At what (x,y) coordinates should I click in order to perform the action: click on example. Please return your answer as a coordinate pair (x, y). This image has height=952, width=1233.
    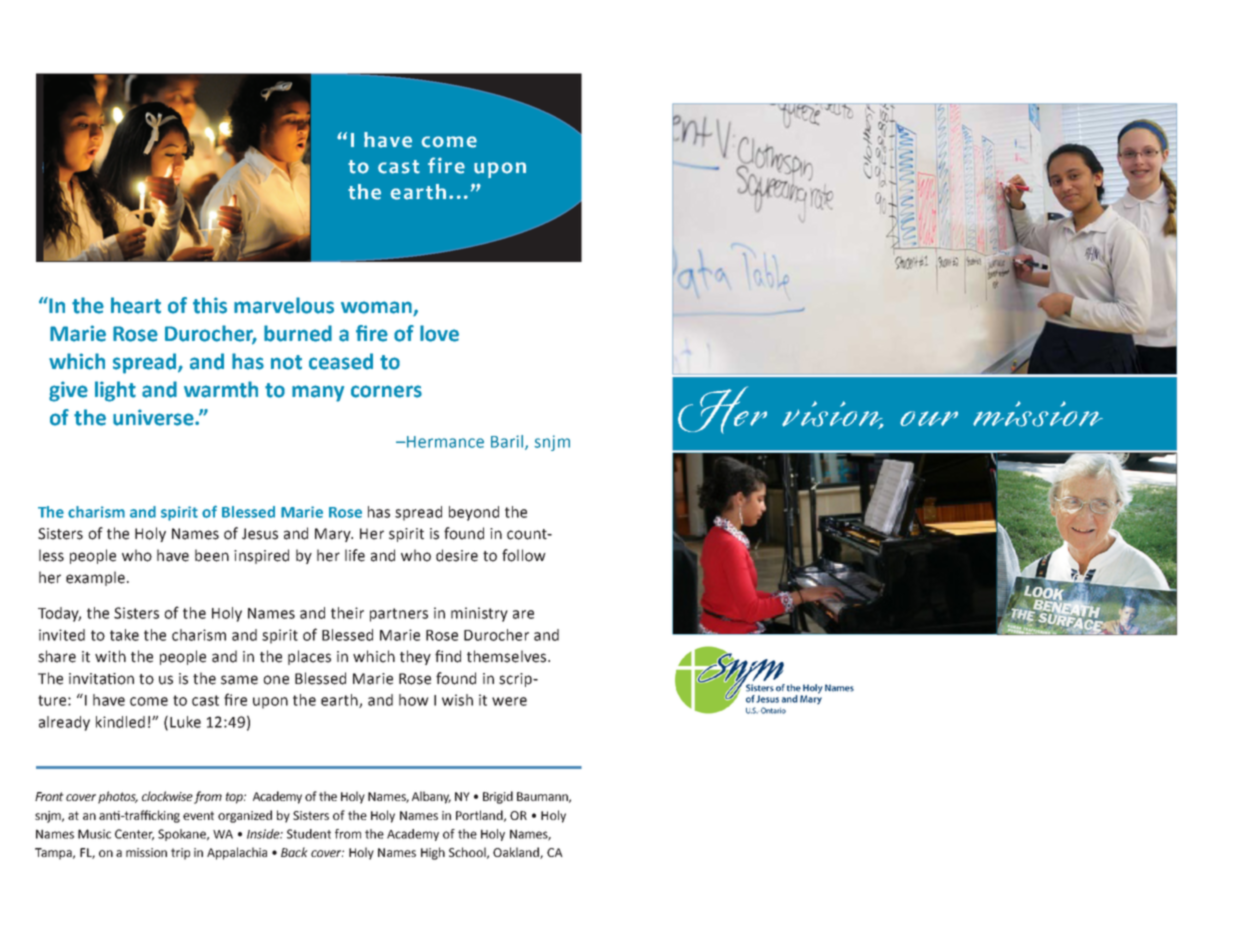
    Looking at the image, I should click on (95, 578).
